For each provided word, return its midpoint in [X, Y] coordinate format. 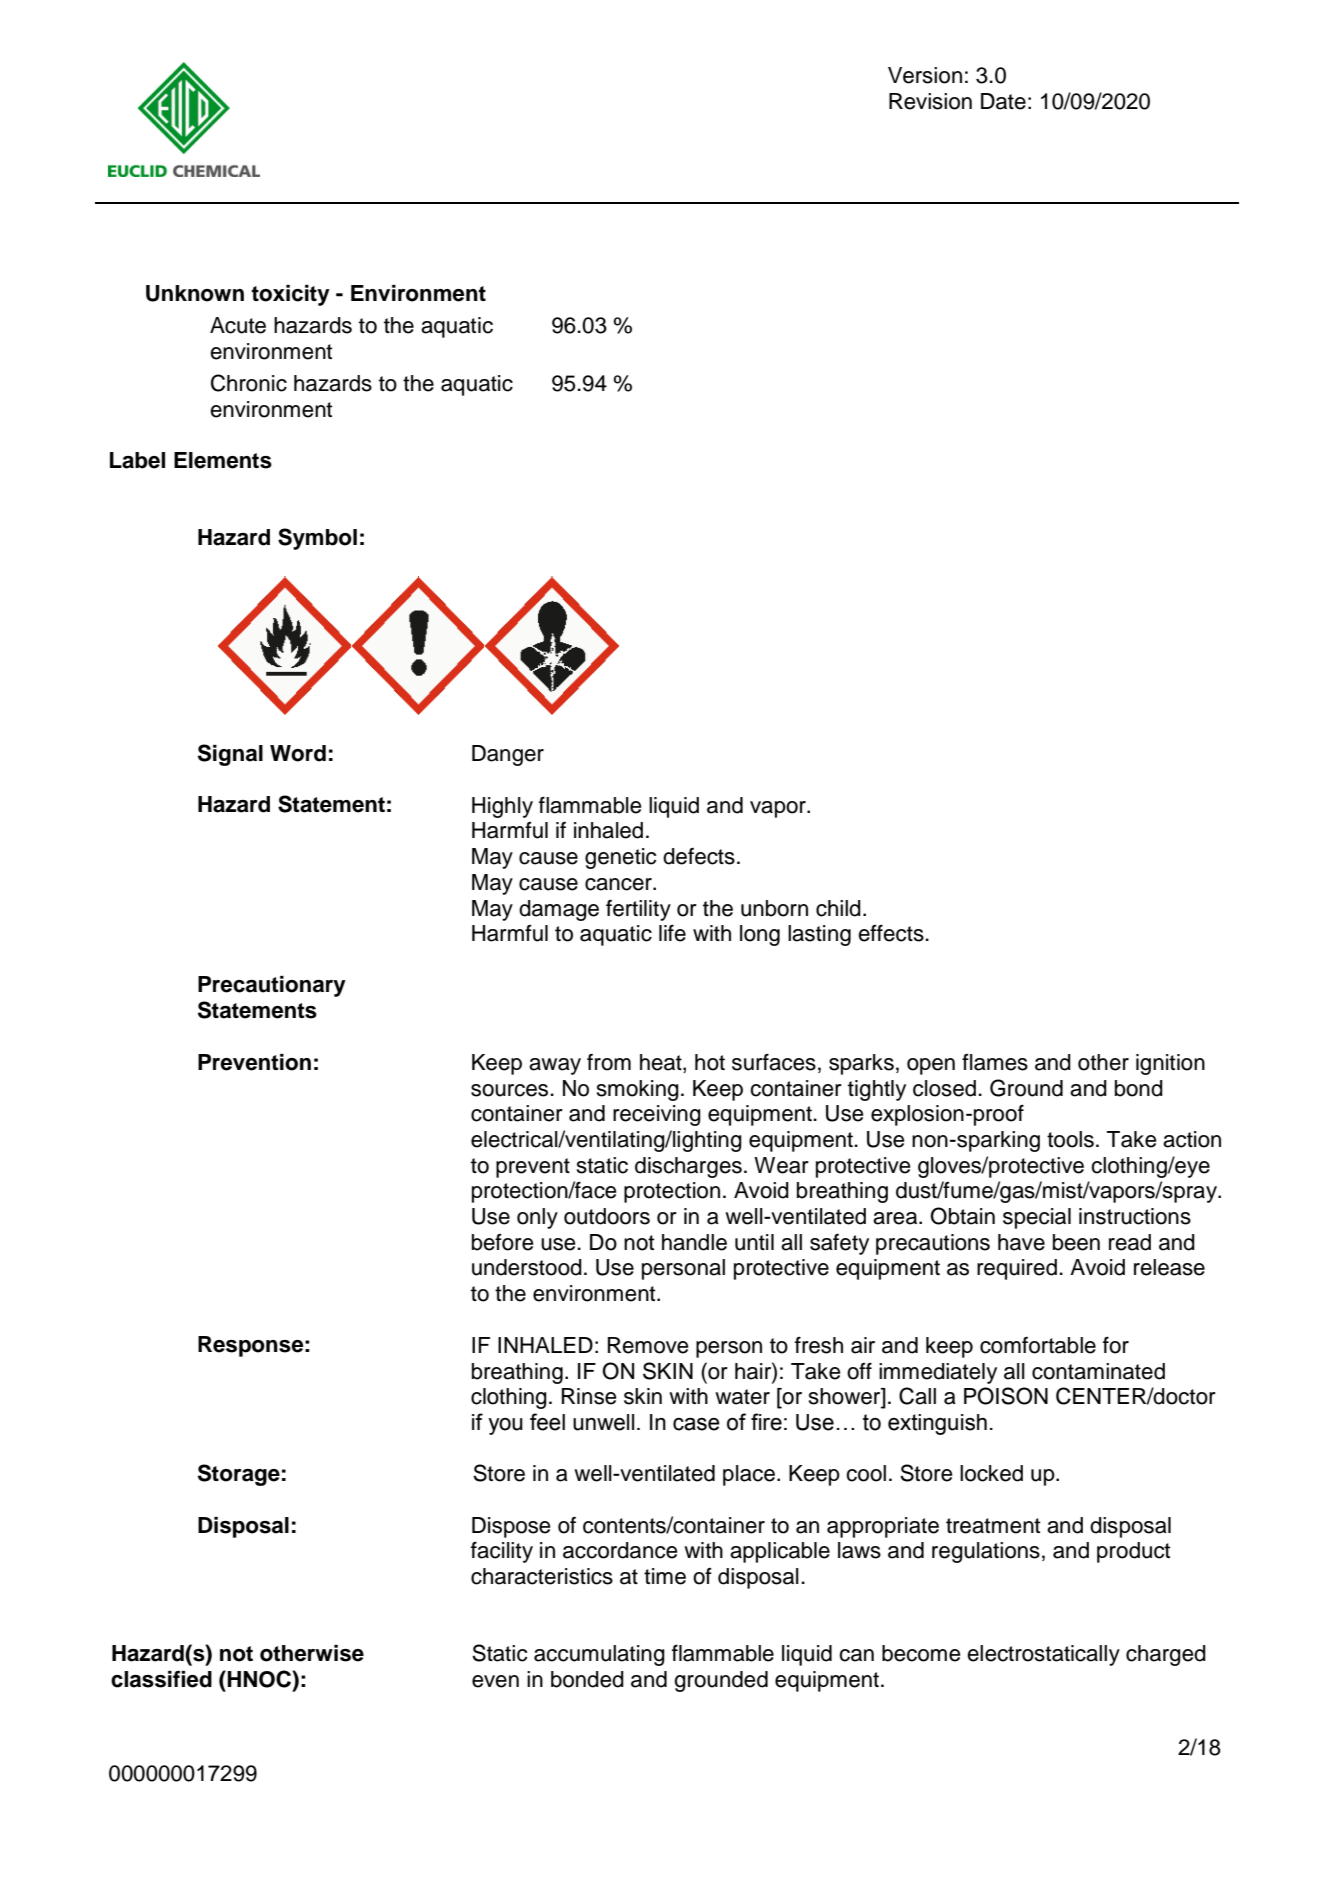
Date [1003, 101]
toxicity [290, 295]
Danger [508, 755]
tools [1070, 1139]
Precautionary [272, 986]
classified [161, 1679]
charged [1166, 1655]
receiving [657, 1115]
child [838, 908]
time [665, 1576]
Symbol [317, 539]
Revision [930, 101]
